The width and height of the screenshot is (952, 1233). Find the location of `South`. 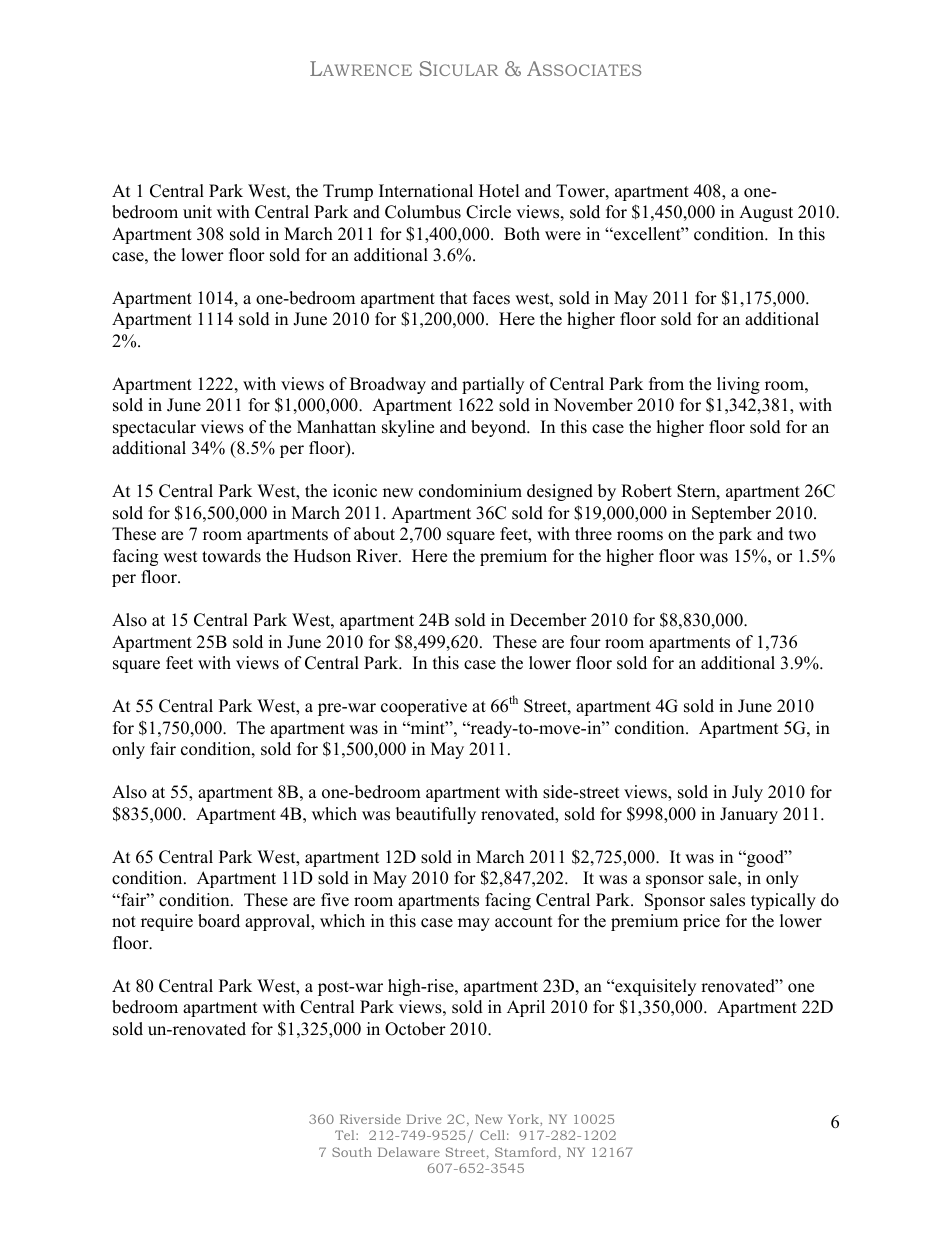

South is located at coordinates (352, 1152).
